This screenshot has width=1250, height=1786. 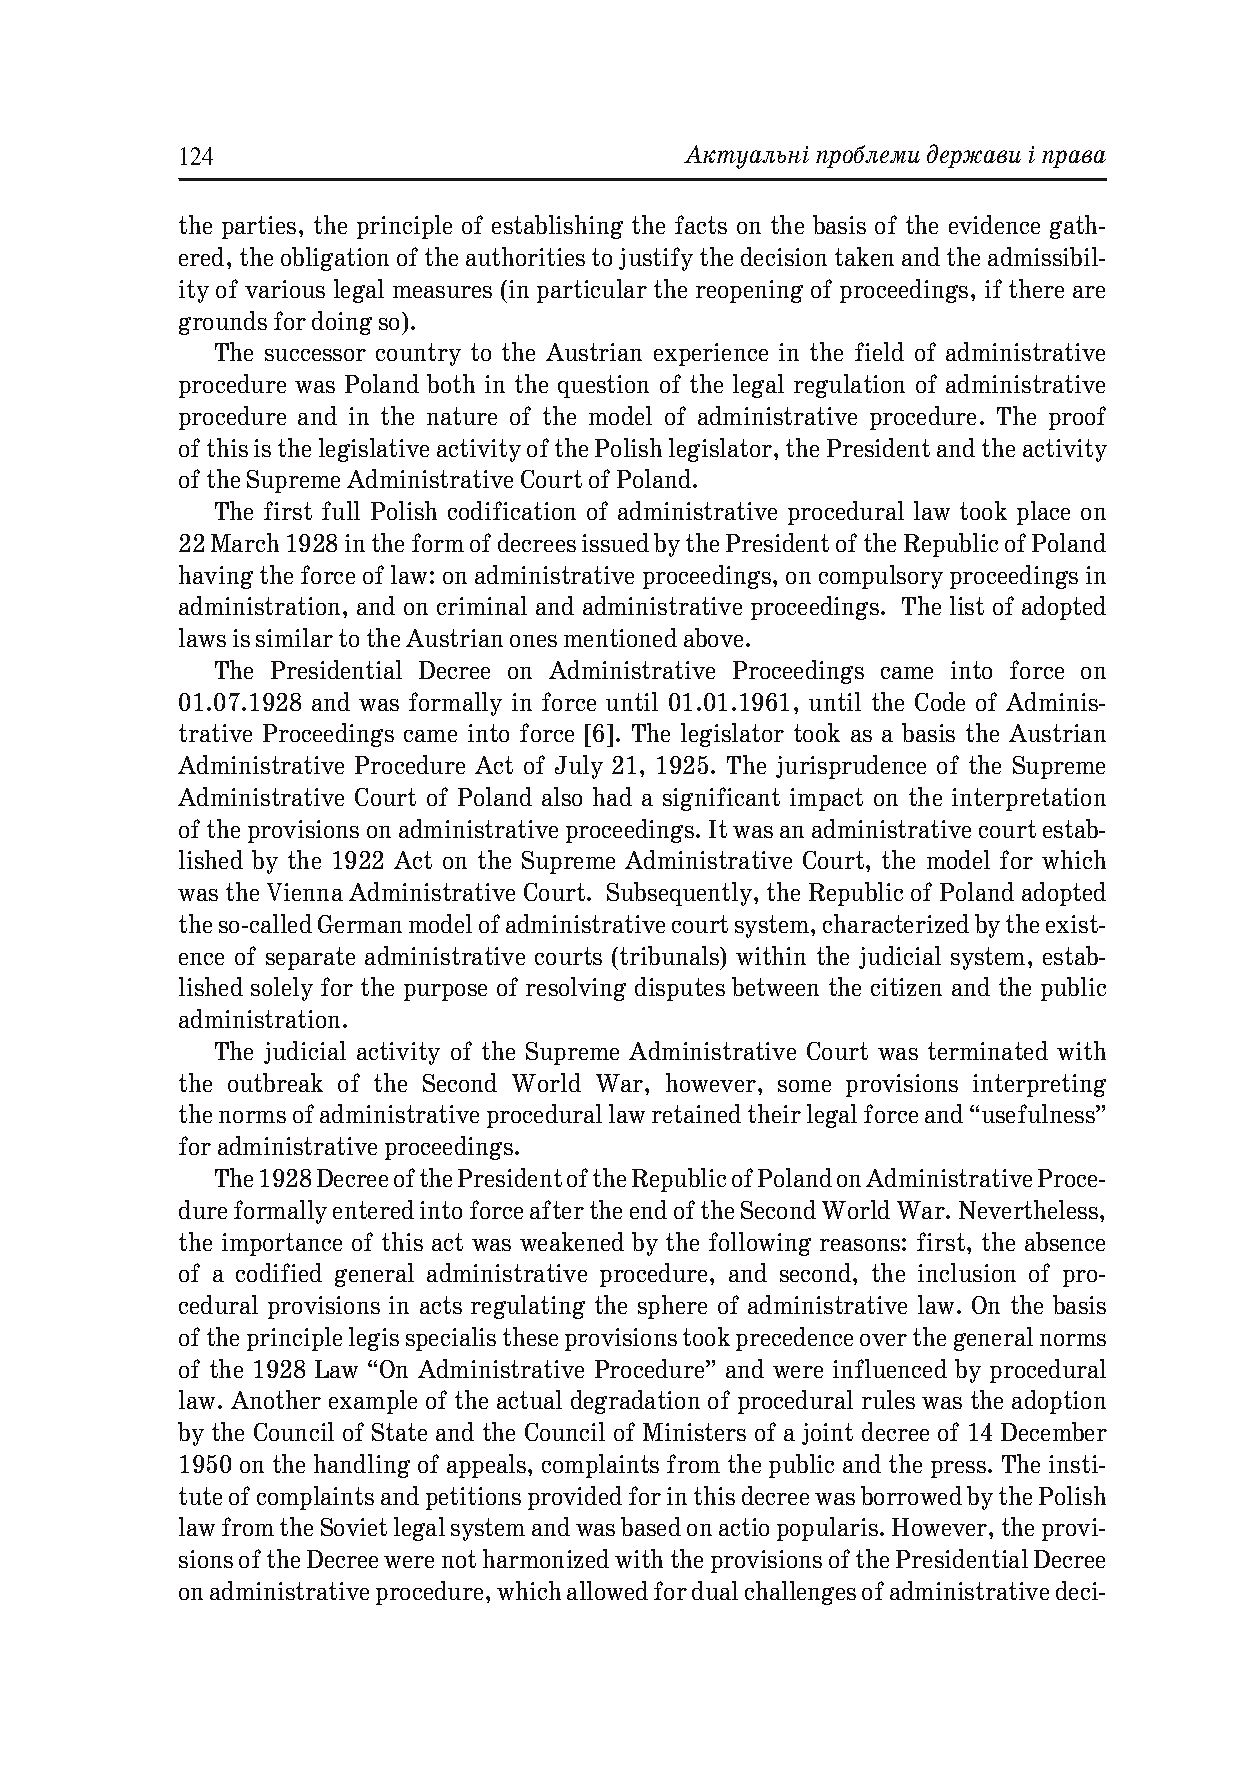 What do you see at coordinates (1030, 1209) in the screenshot?
I see `Nevertheless` at bounding box center [1030, 1209].
